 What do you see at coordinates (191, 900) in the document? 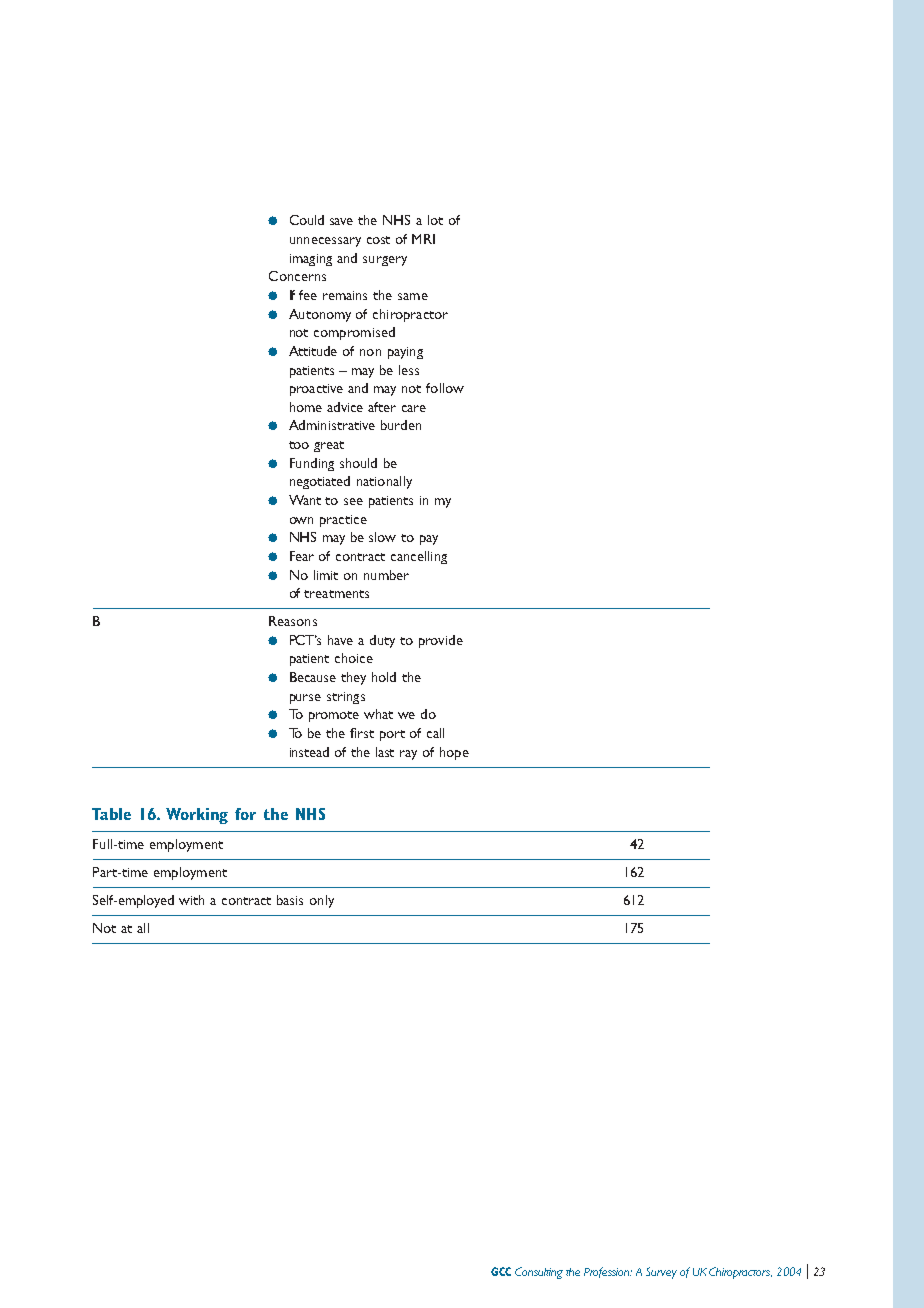
I see `with` at bounding box center [191, 900].
